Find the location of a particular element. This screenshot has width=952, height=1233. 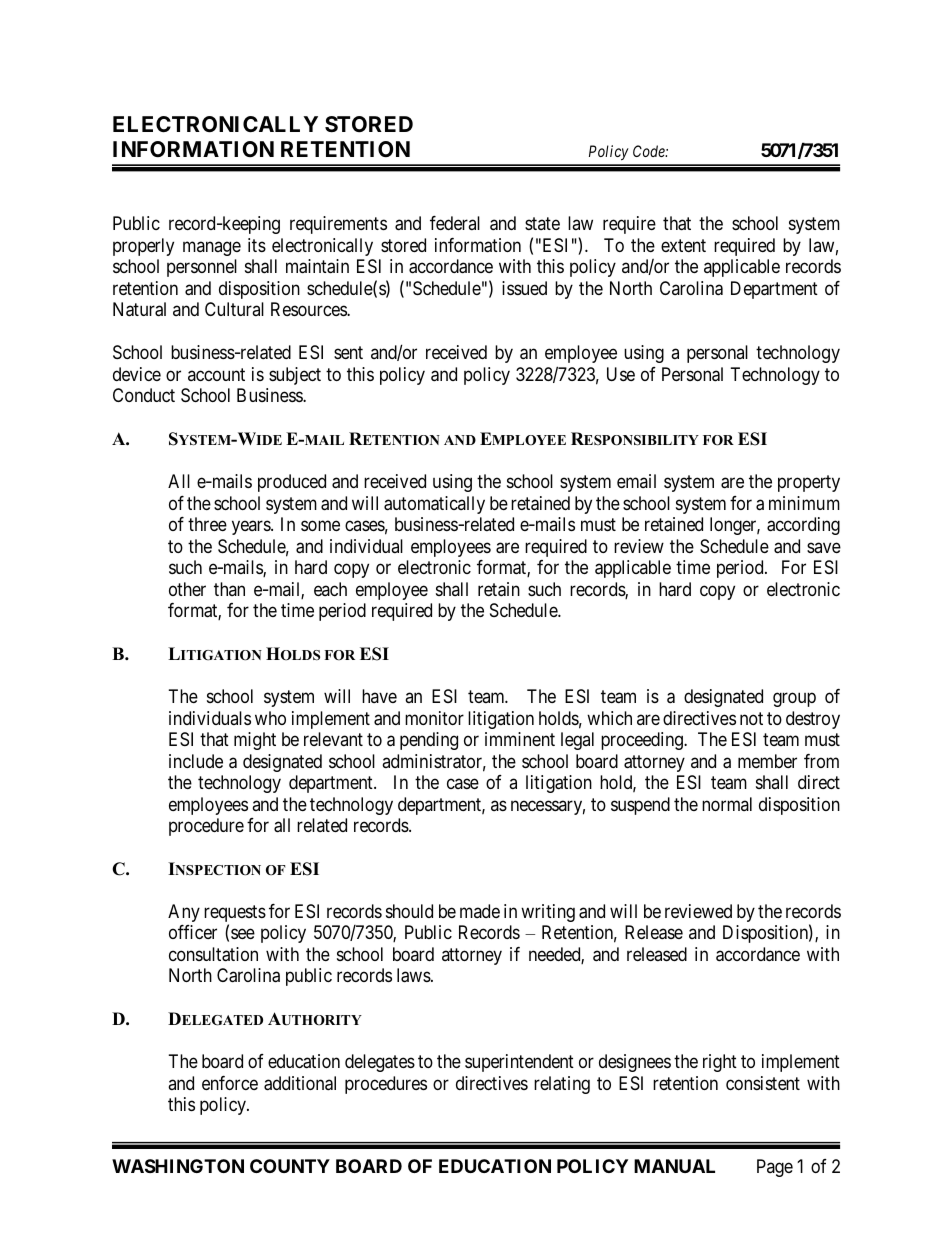

manage is located at coordinates (212, 248).
